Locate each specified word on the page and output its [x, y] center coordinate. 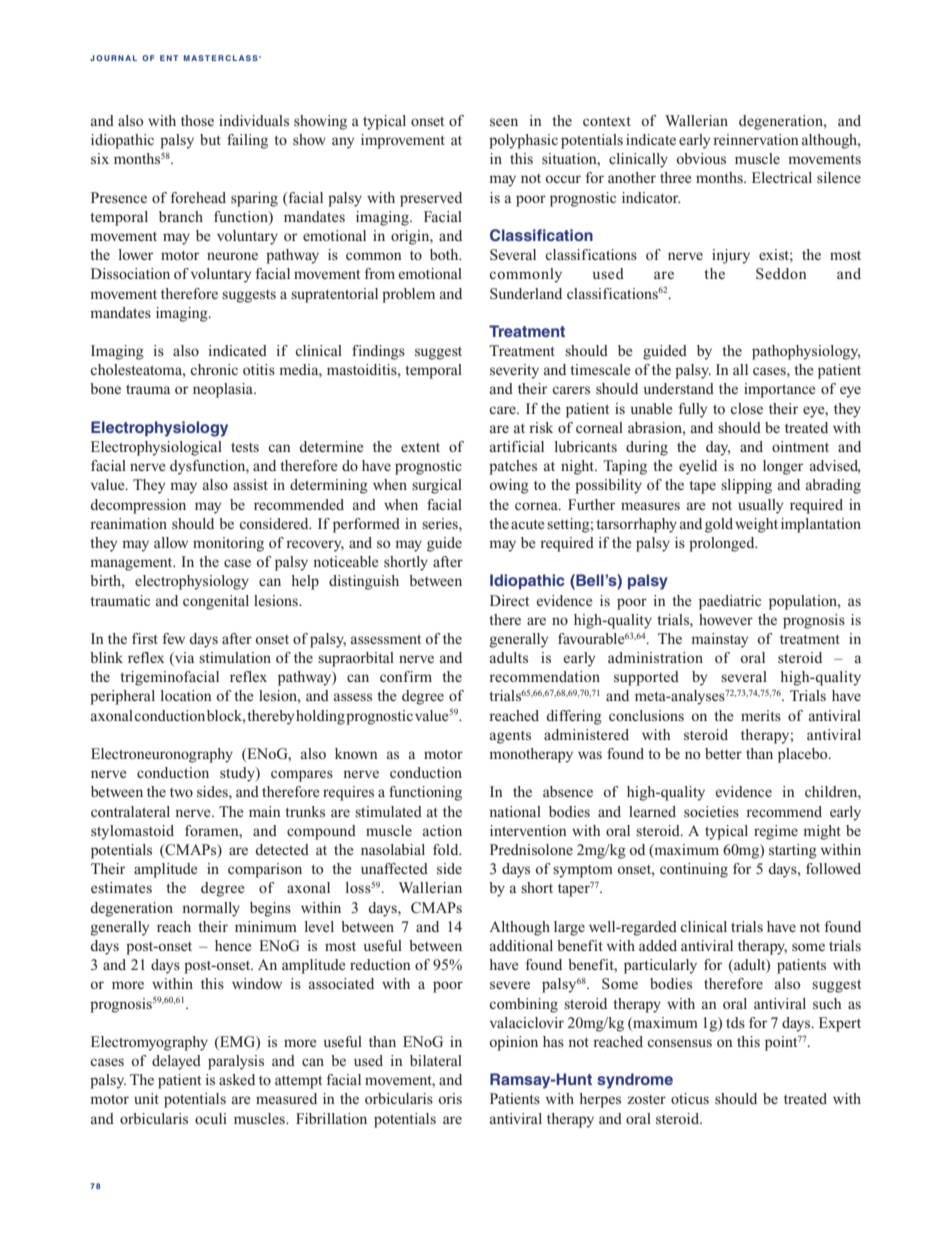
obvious [701, 158]
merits [761, 715]
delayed [176, 1062]
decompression [138, 506]
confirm [406, 676]
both [445, 254]
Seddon [781, 273]
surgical [437, 486]
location [186, 695]
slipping [746, 486]
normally [211, 909]
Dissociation [130, 273]
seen [504, 122]
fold [447, 849]
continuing [694, 870]
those [197, 120]
